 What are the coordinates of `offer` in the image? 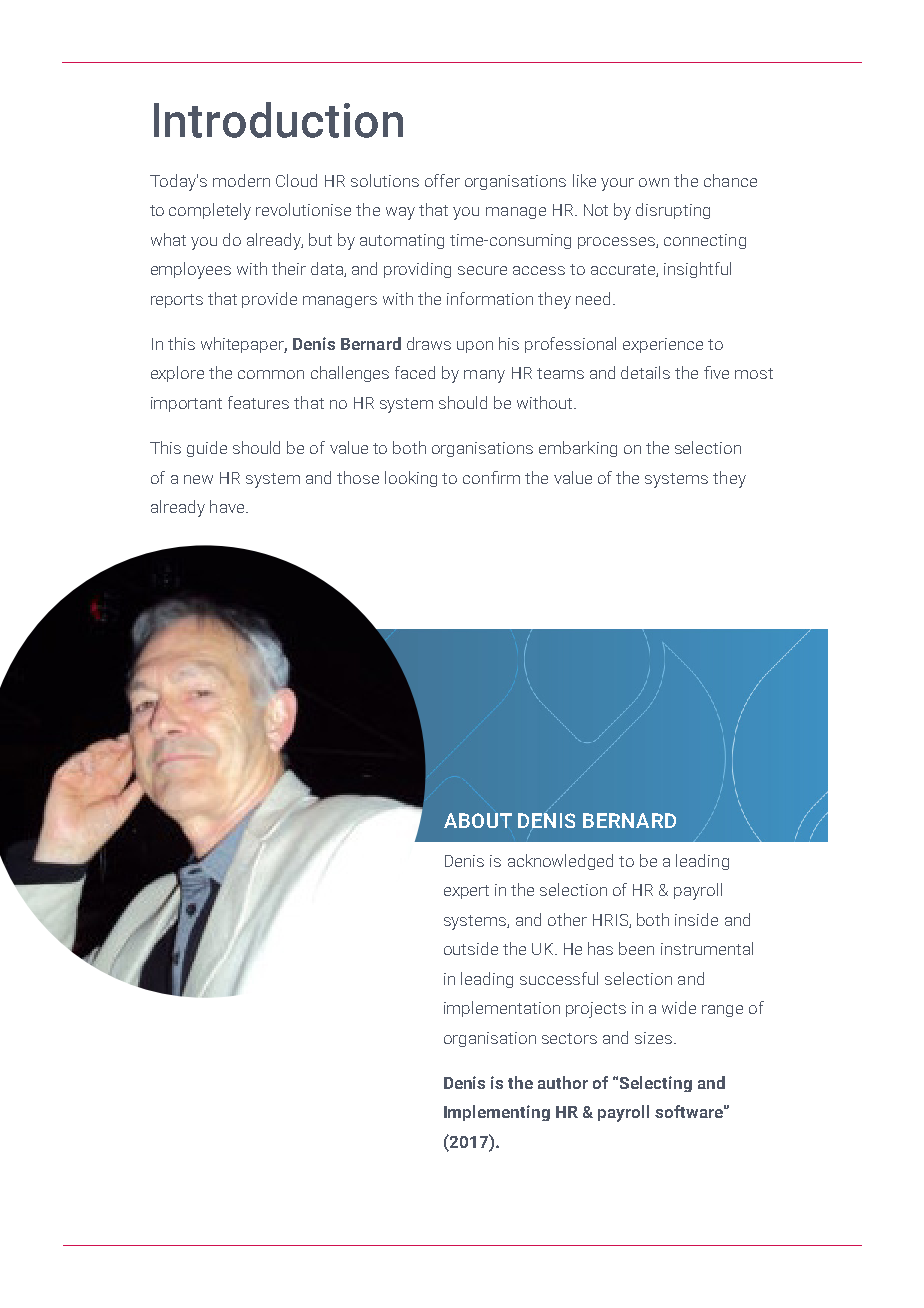 It's located at (442, 180).
